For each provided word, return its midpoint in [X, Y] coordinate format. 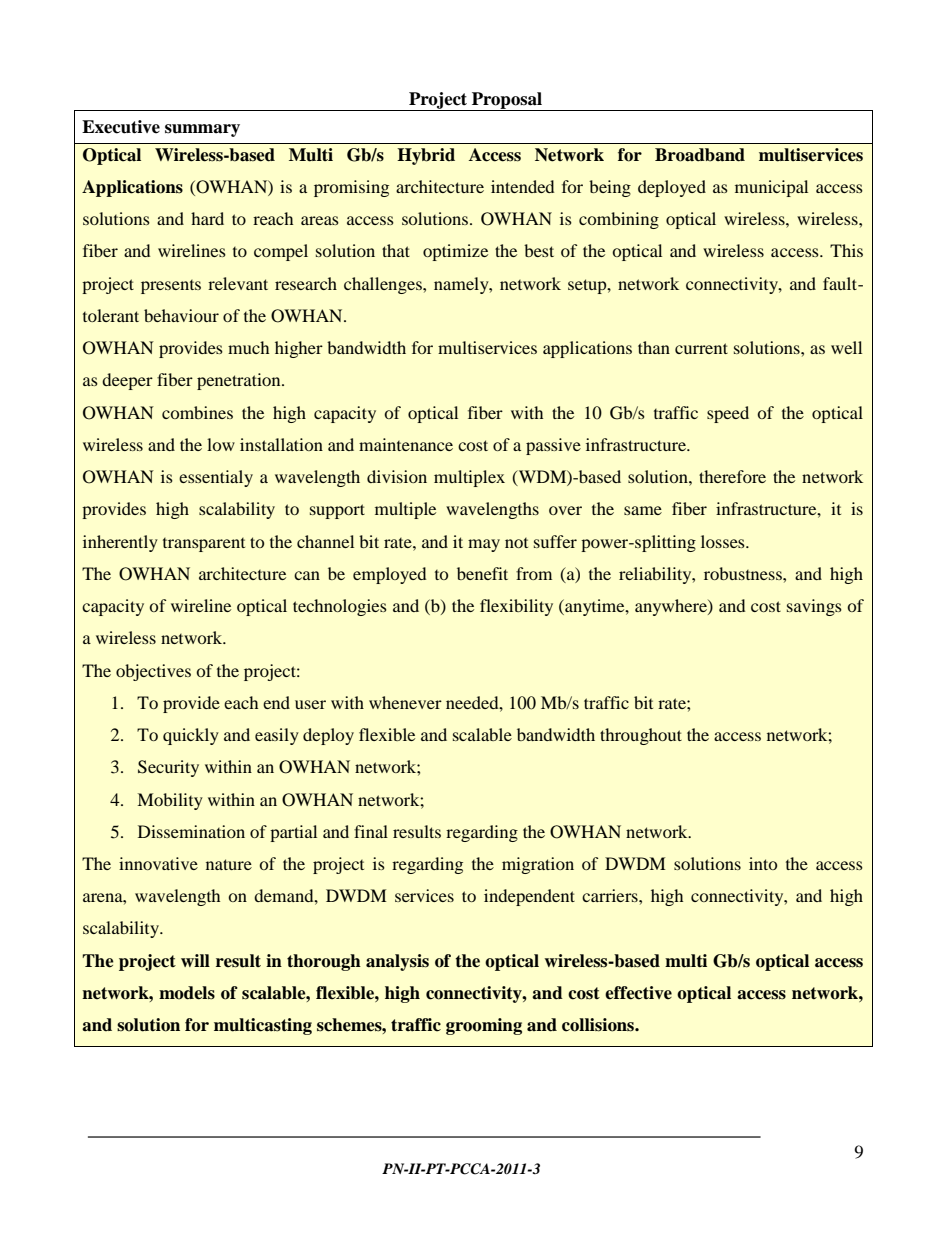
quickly [191, 736]
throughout [641, 736]
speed [728, 414]
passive [553, 446]
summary [202, 130]
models [187, 993]
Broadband [700, 155]
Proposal [507, 101]
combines [197, 412]
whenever [405, 702]
